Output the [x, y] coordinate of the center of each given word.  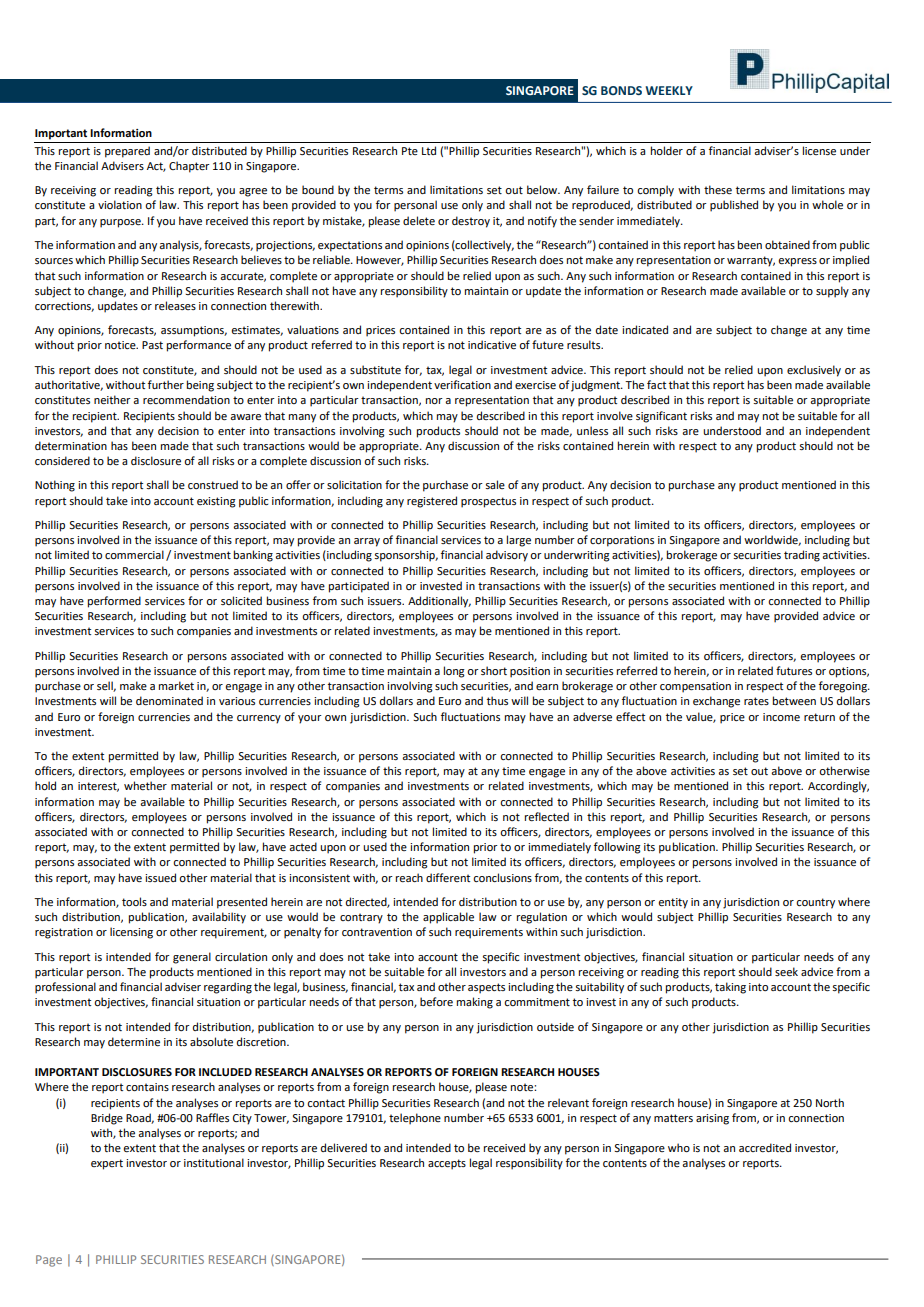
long [454, 672]
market [176, 685]
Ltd [429, 150]
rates [756, 701]
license [819, 150]
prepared [127, 152]
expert [107, 1164]
